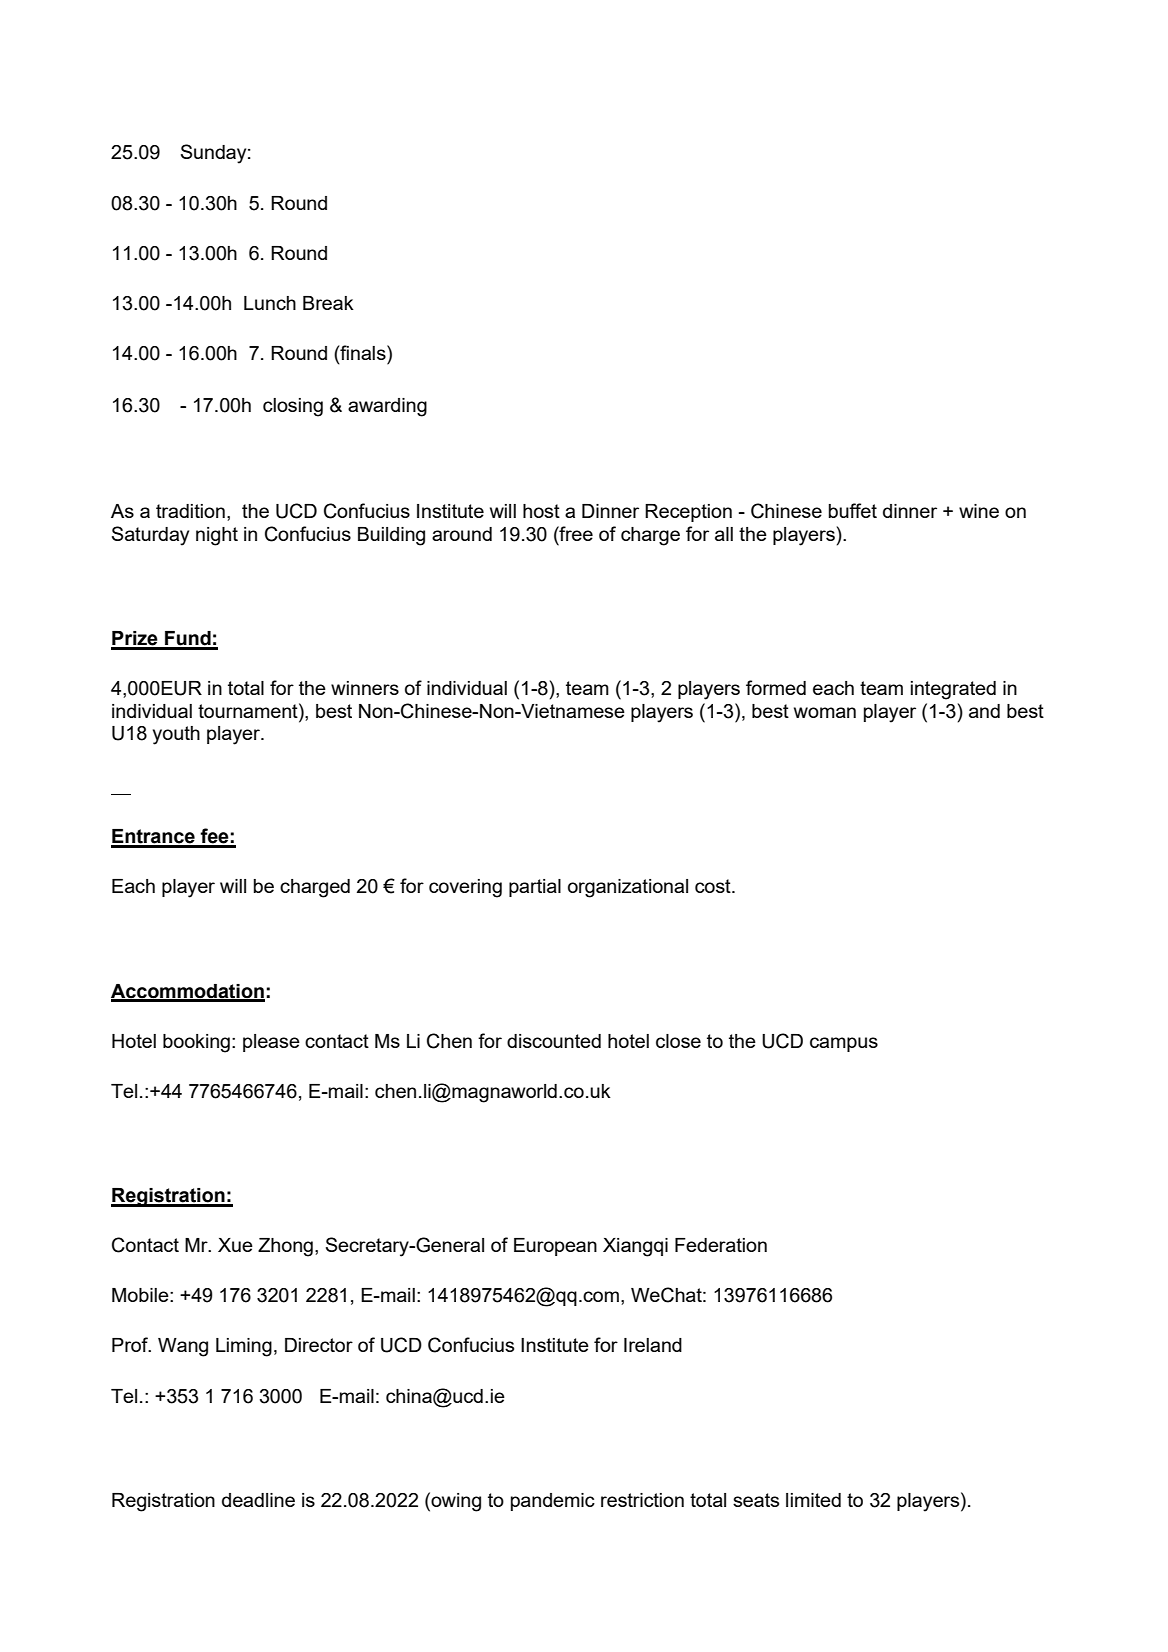  I want to click on partial, so click(535, 888).
